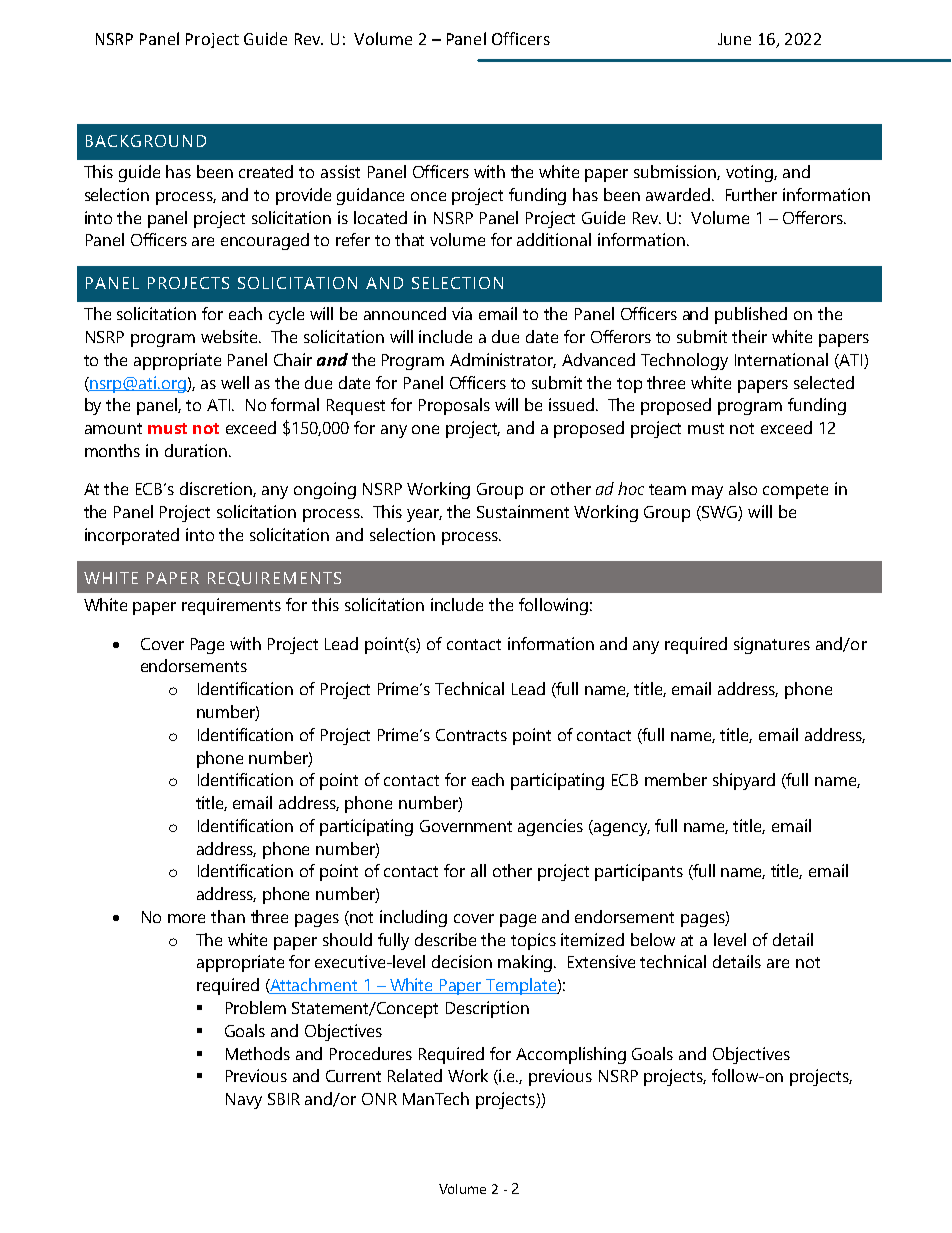 This image has height=1233, width=952. What do you see at coordinates (146, 141) in the image?
I see `BACKGROUND` at bounding box center [146, 141].
